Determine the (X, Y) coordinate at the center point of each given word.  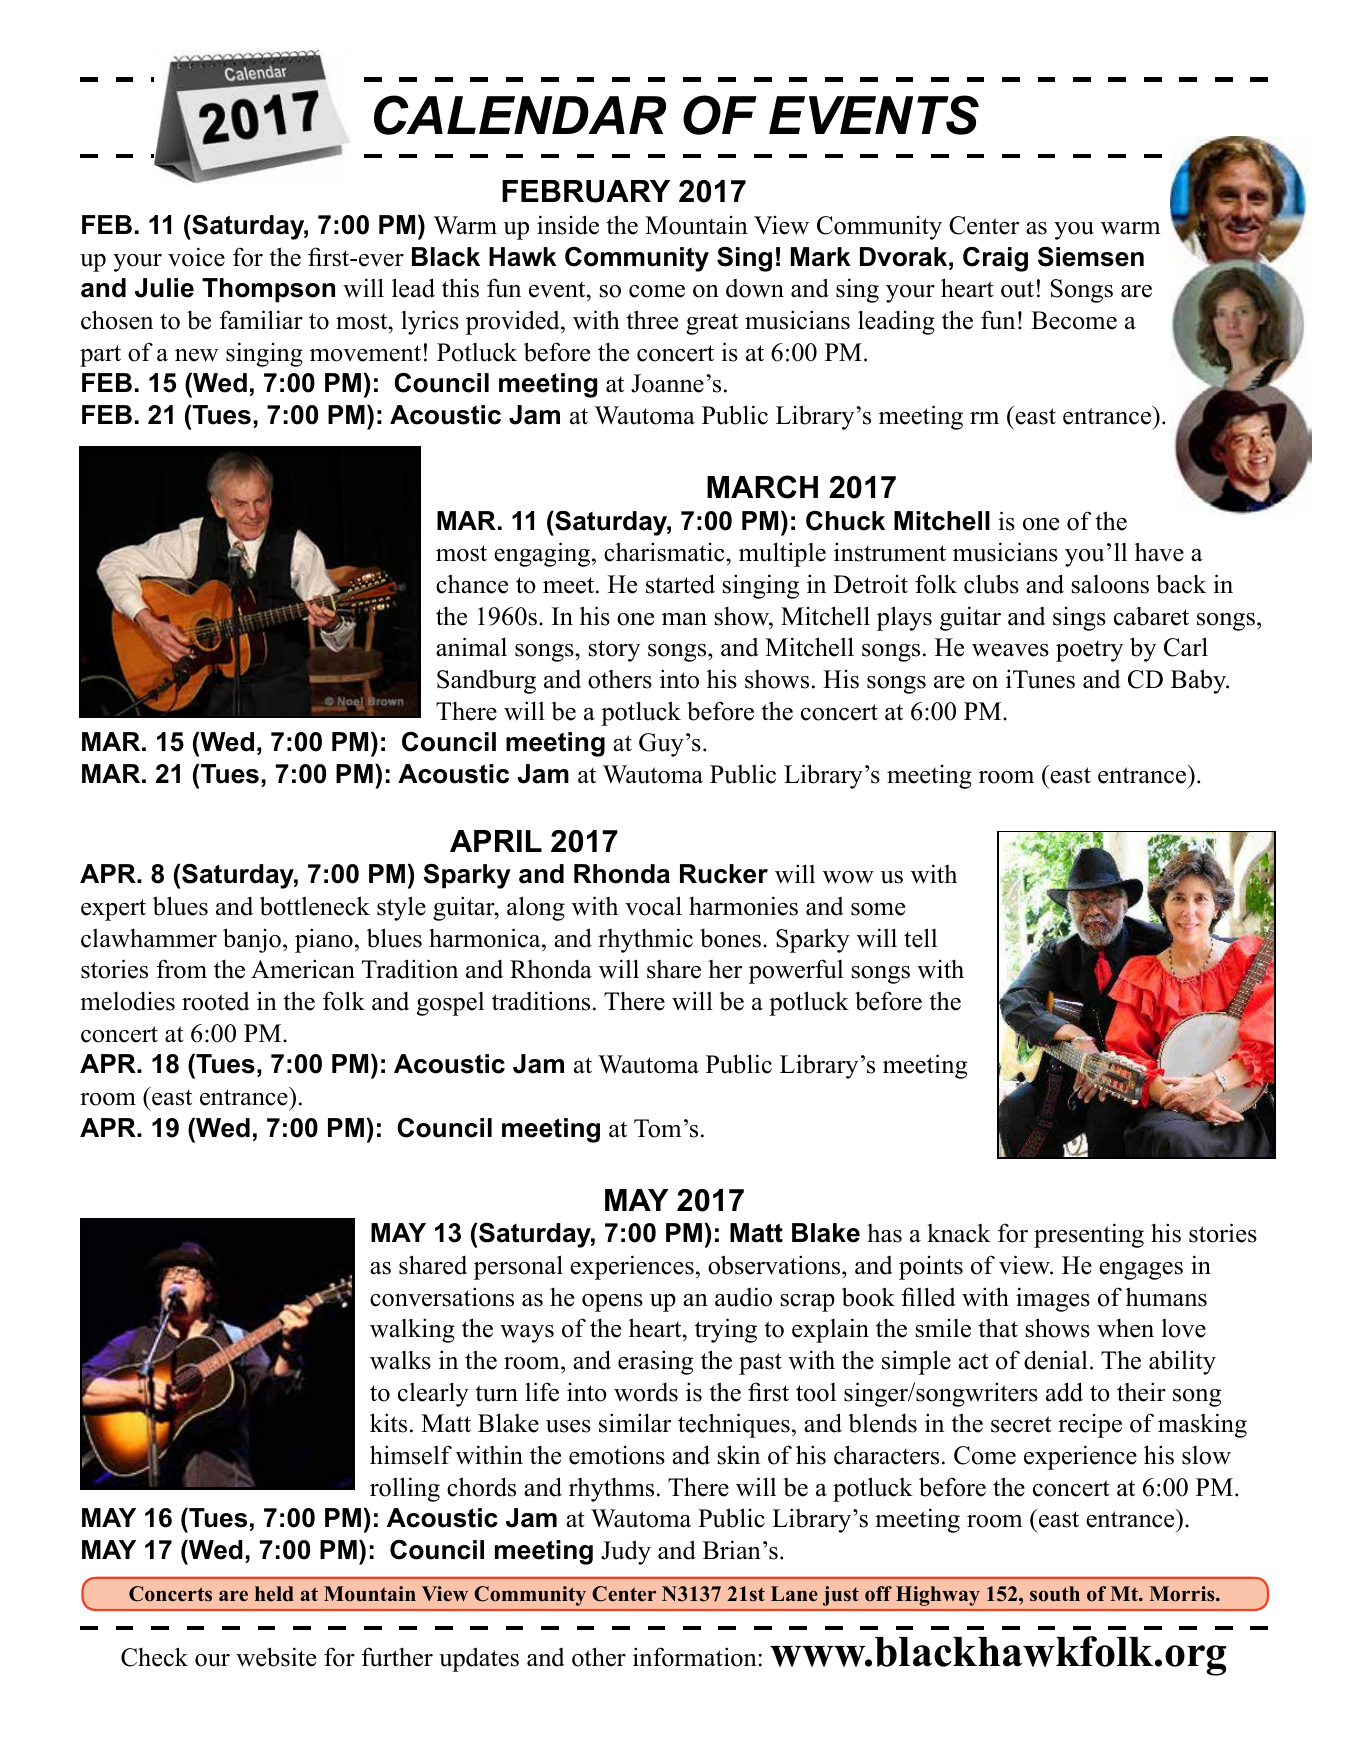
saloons (1110, 584)
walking (412, 1330)
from (182, 969)
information (695, 1657)
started (680, 584)
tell (920, 938)
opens (612, 1303)
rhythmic (645, 940)
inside (568, 225)
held (274, 1594)
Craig (995, 259)
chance (472, 584)
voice (196, 257)
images (1053, 1299)
